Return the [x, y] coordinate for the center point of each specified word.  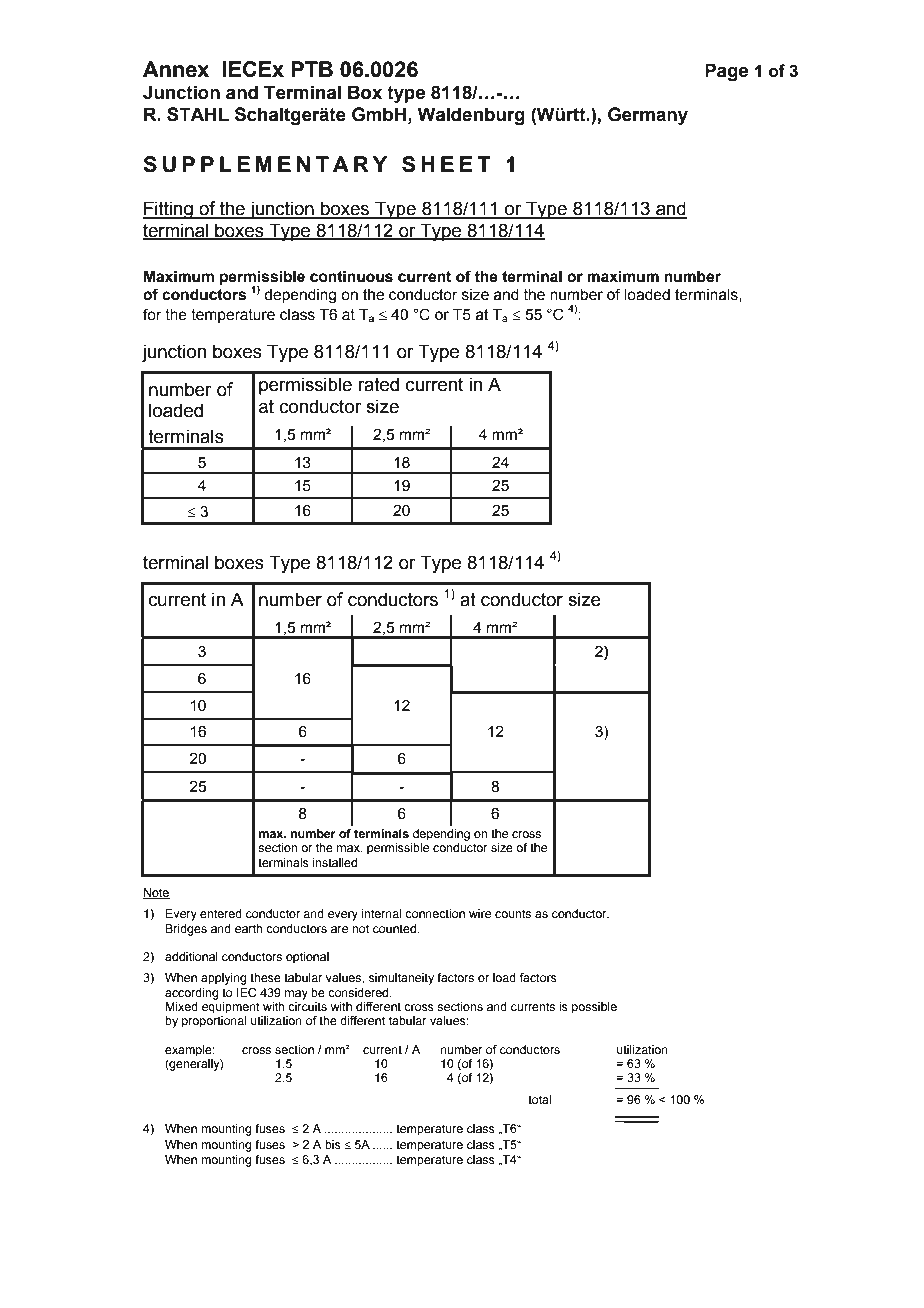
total [539, 1099]
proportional [214, 1022]
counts [513, 913]
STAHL [198, 114]
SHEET [446, 164]
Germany [648, 116]
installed [335, 862]
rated [378, 384]
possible [594, 1008]
